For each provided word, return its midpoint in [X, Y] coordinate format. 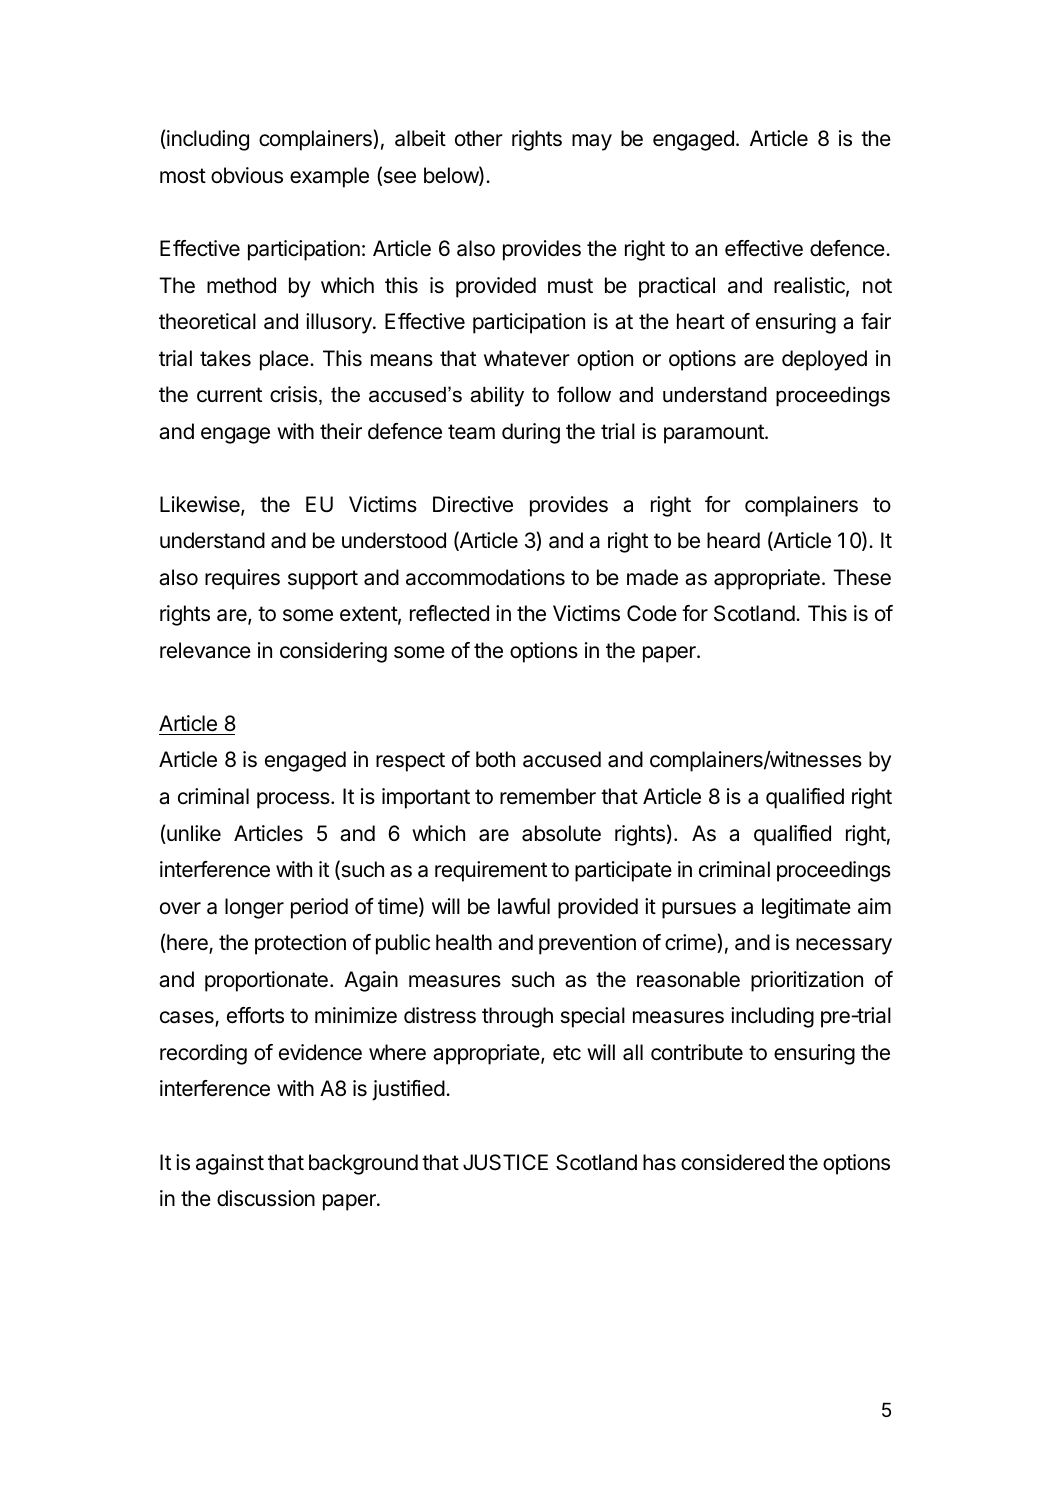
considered [732, 1162]
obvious [247, 175]
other [479, 138]
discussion [266, 1198]
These [862, 577]
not [877, 286]
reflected [449, 613]
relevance [205, 650]
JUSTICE [505, 1162]
